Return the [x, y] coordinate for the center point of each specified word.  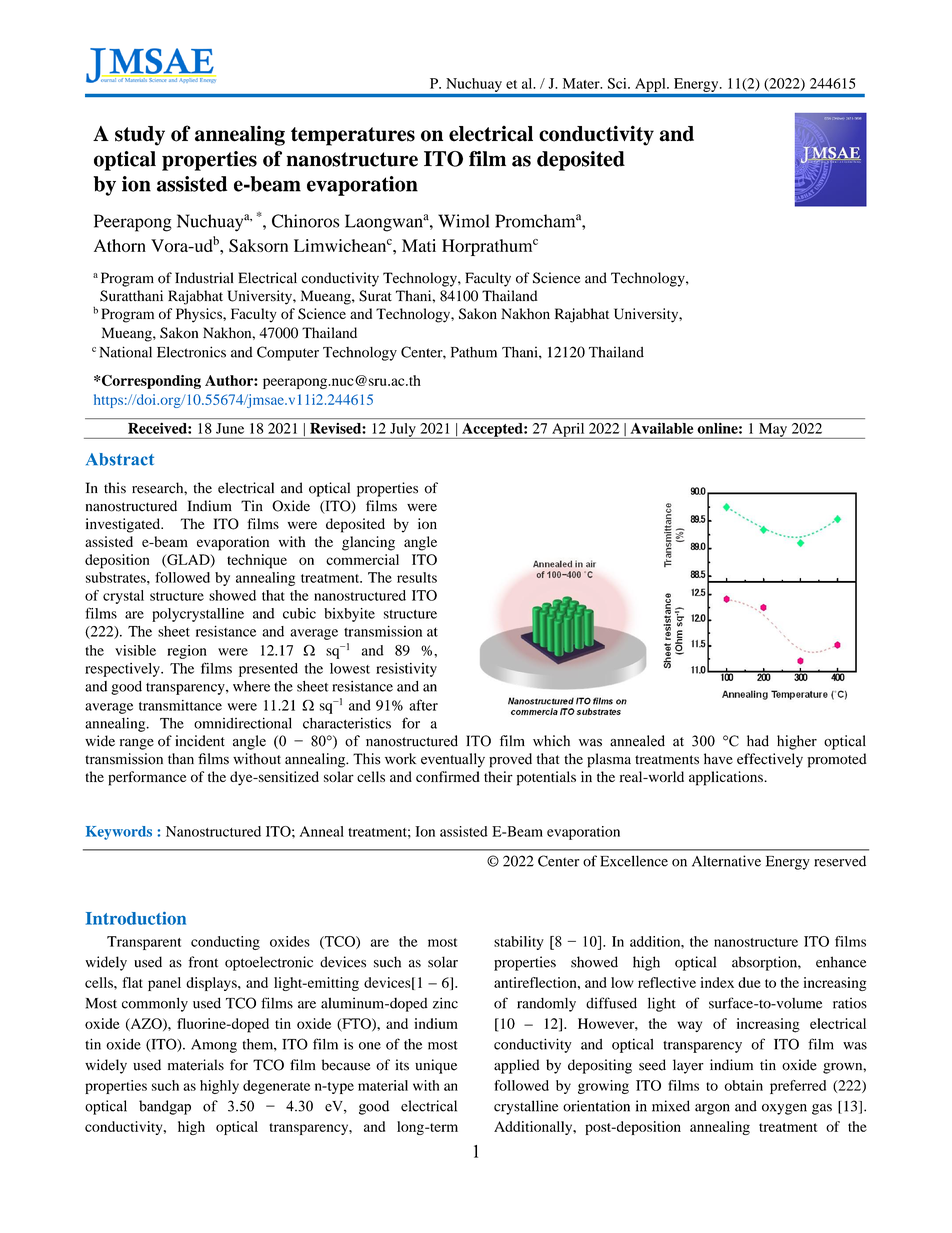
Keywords [119, 833]
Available [662, 428]
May [773, 431]
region [187, 652]
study [140, 136]
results [417, 577]
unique [436, 1066]
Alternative [726, 861]
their [498, 776]
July [403, 431]
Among [214, 1046]
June [230, 428]
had [758, 741]
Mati [419, 245]
